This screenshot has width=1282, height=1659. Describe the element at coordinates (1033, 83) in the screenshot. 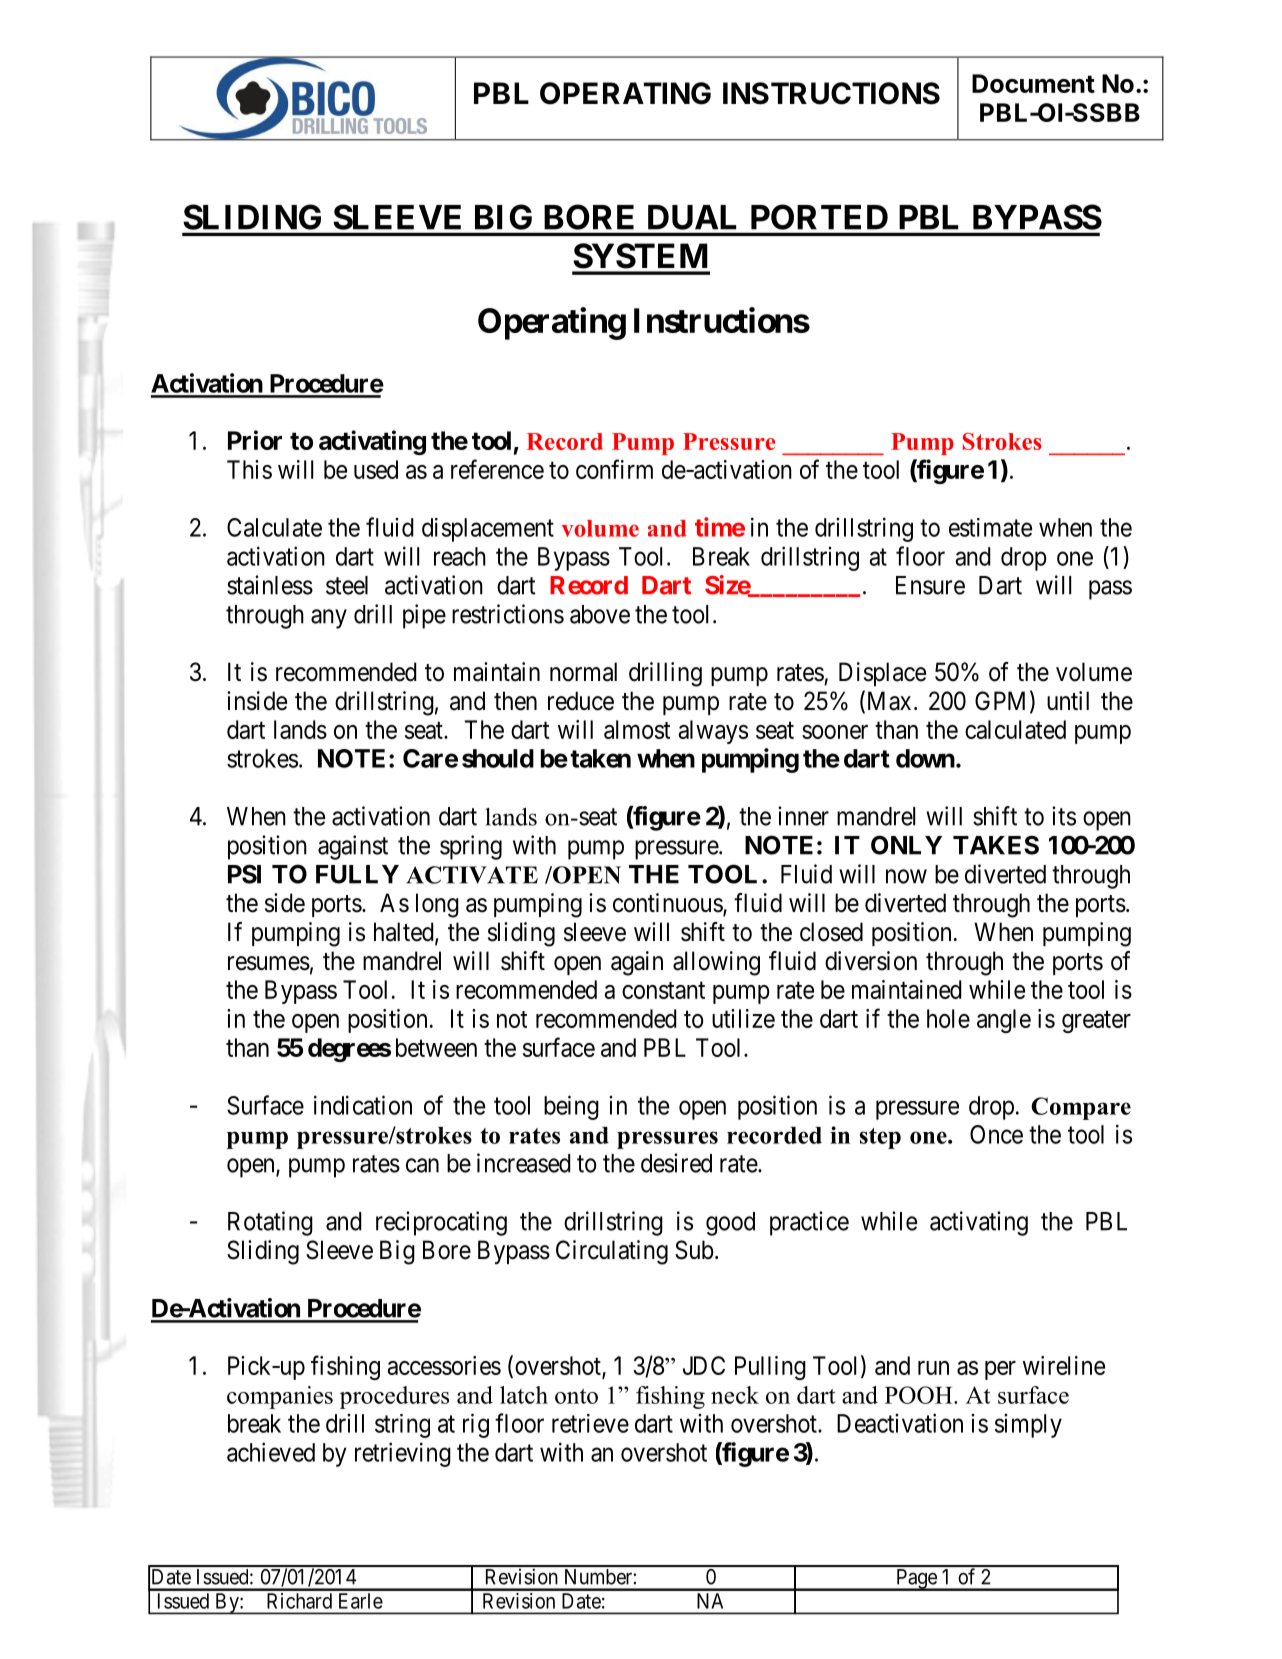

I see `Document` at that location.
